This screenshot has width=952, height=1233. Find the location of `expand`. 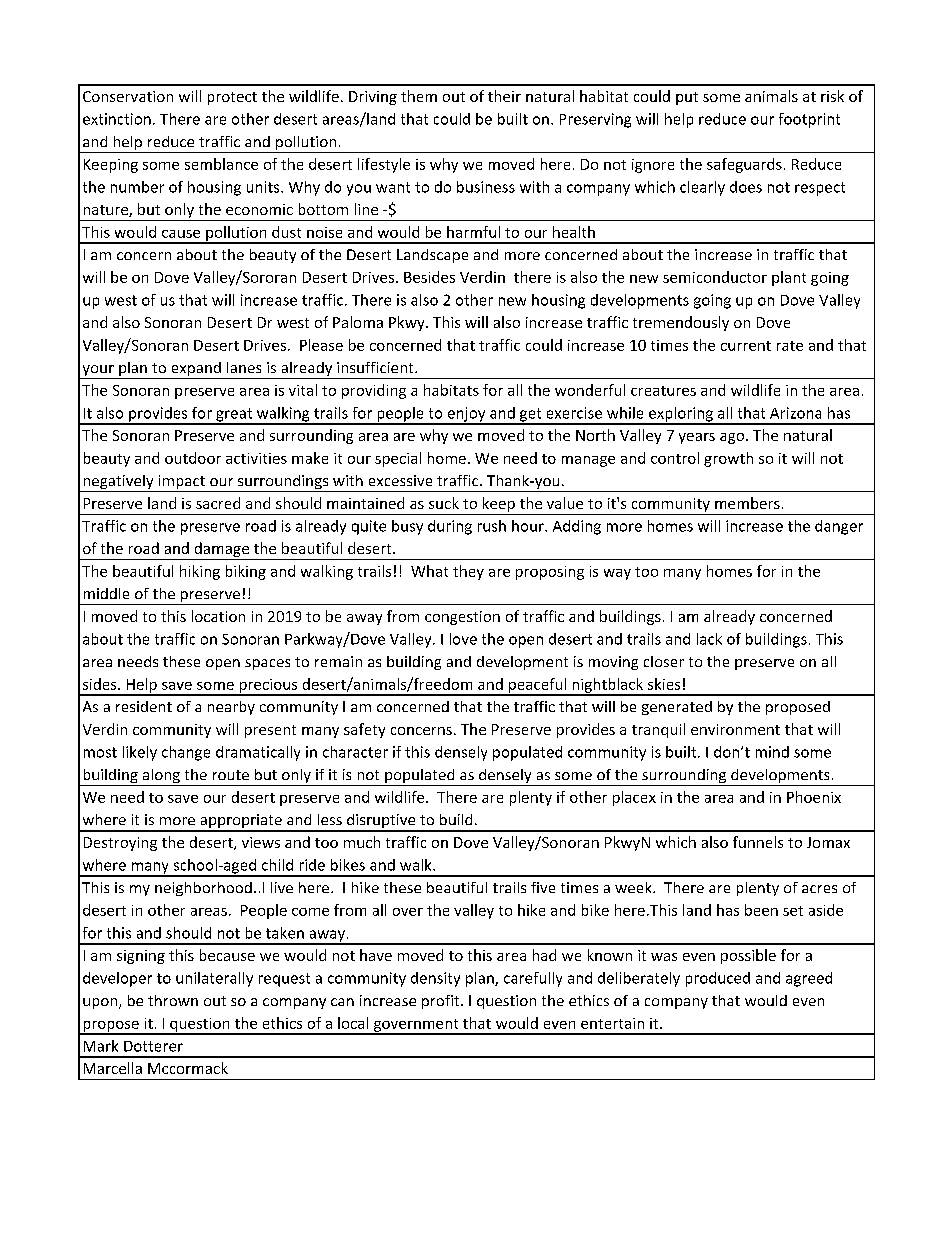

expand is located at coordinates (196, 370).
